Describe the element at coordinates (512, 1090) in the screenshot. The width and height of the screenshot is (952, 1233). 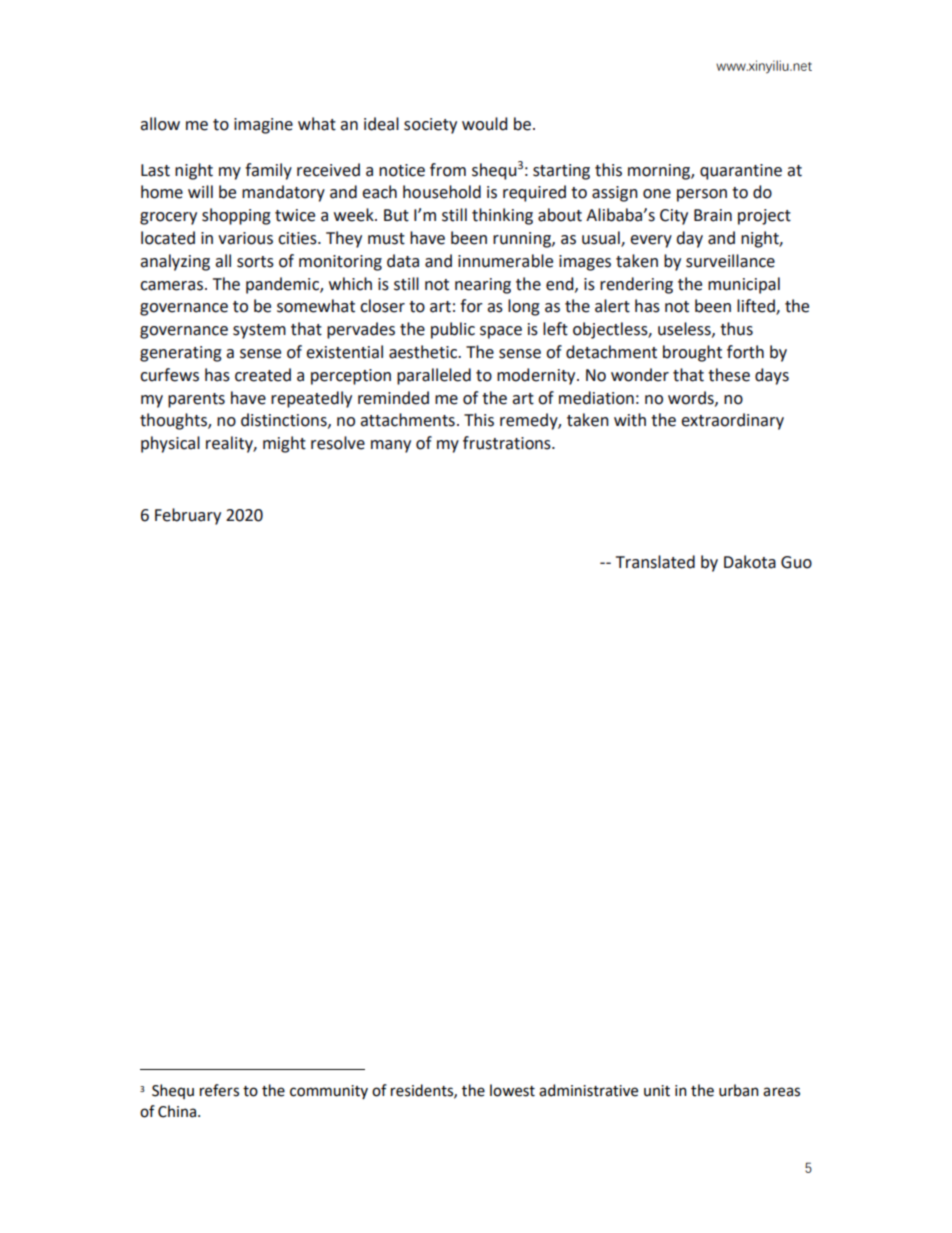
I see `lowest` at that location.
